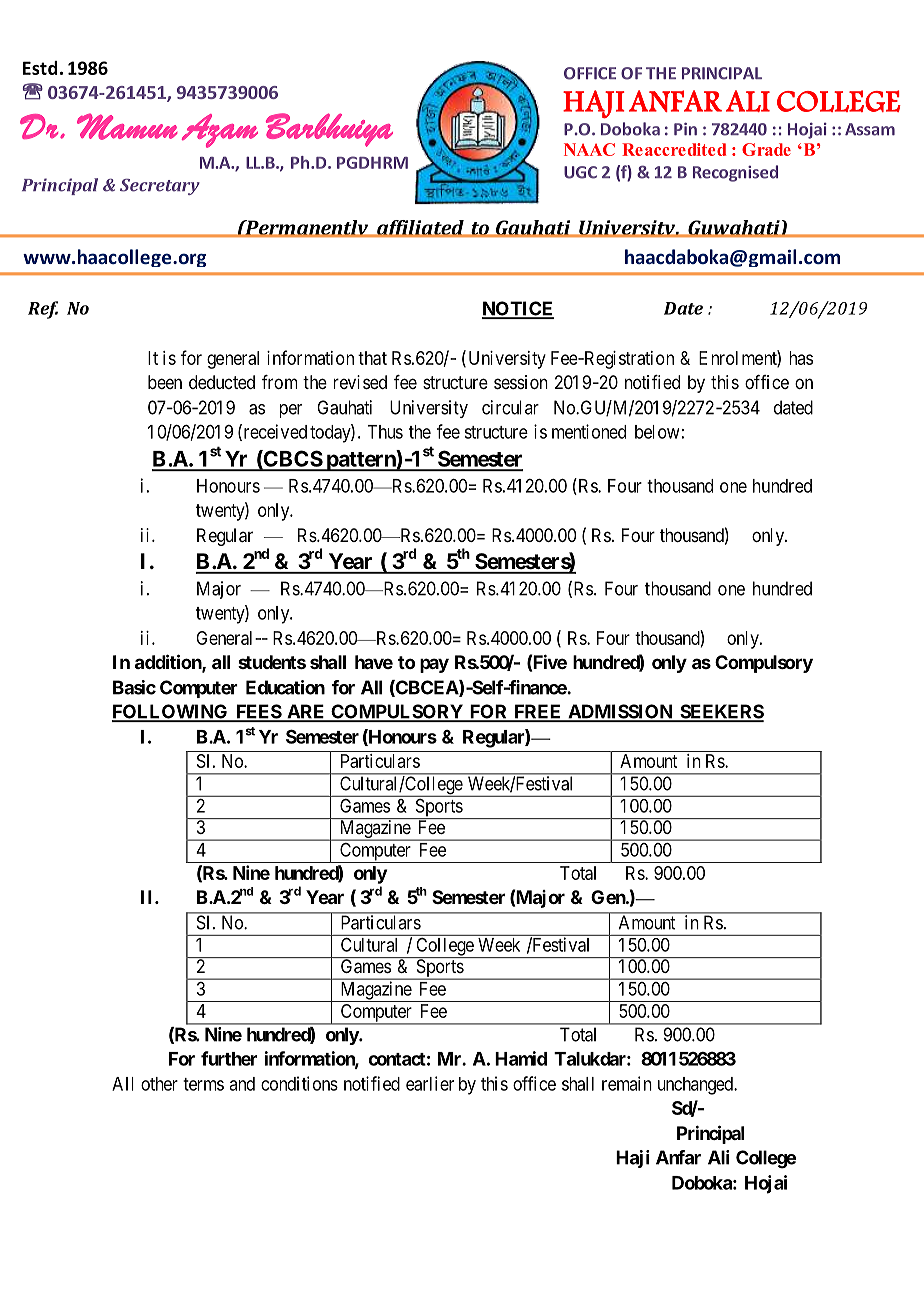  What do you see at coordinates (580, 172) in the screenshot?
I see `UGC` at bounding box center [580, 172].
